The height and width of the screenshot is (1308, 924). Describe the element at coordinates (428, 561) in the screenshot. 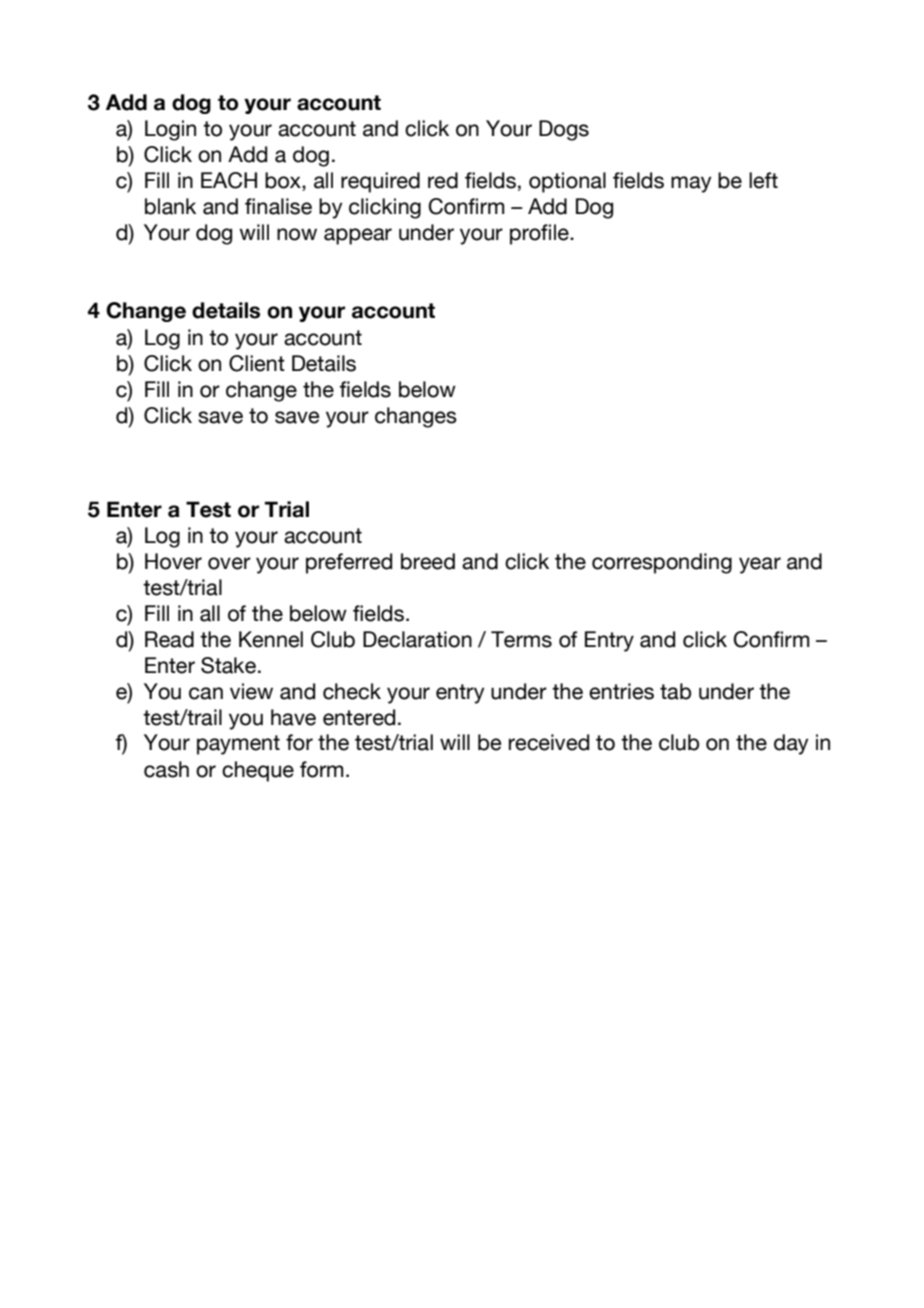

I see `breed` at that location.
